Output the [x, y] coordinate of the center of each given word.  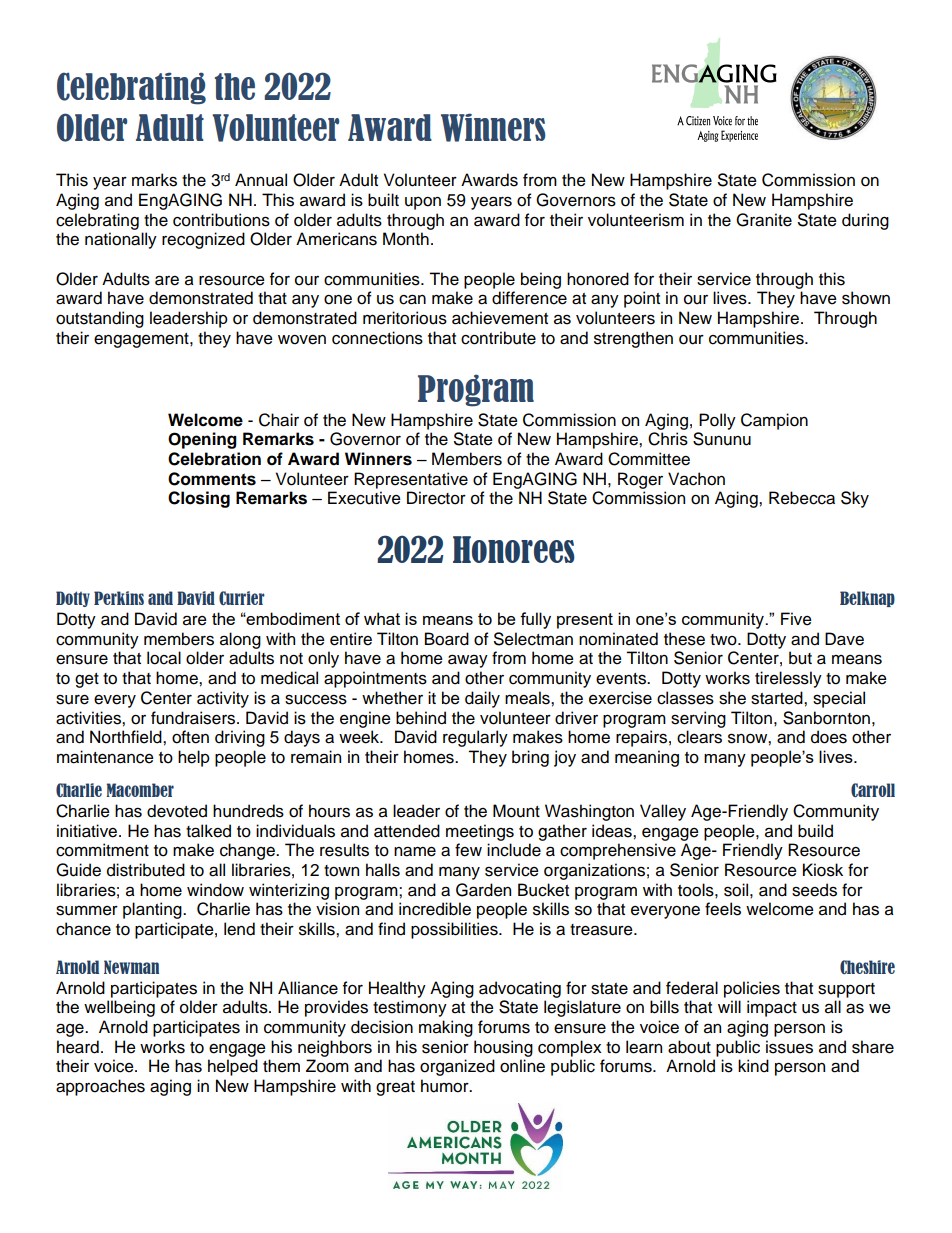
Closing [199, 499]
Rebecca [802, 498]
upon [423, 203]
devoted [177, 811]
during [865, 221]
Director [436, 498]
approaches [100, 1087]
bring [530, 758]
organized [457, 1067]
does [829, 737]
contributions [221, 220]
